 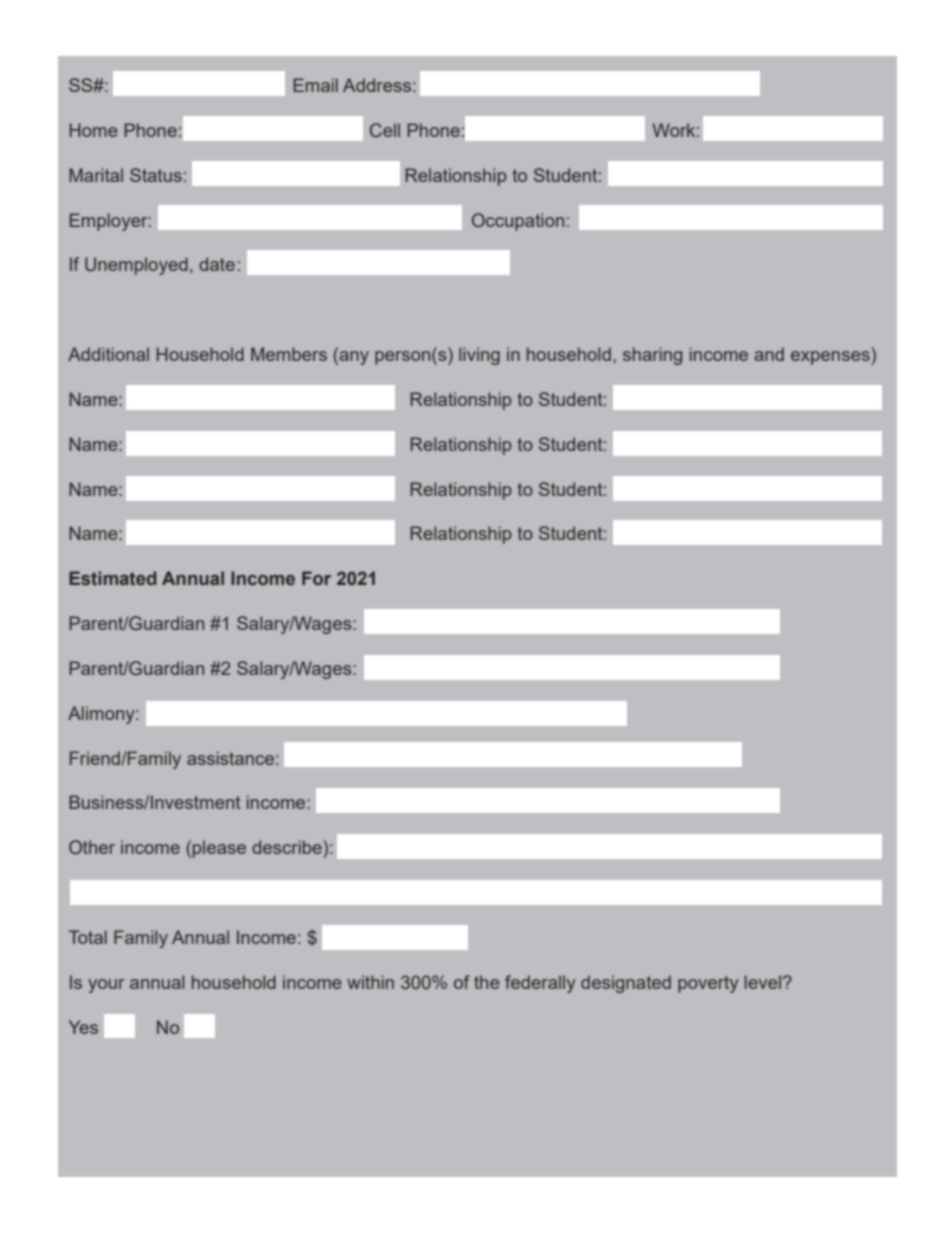 What do you see at coordinates (540, 984) in the image?
I see `federally` at bounding box center [540, 984].
